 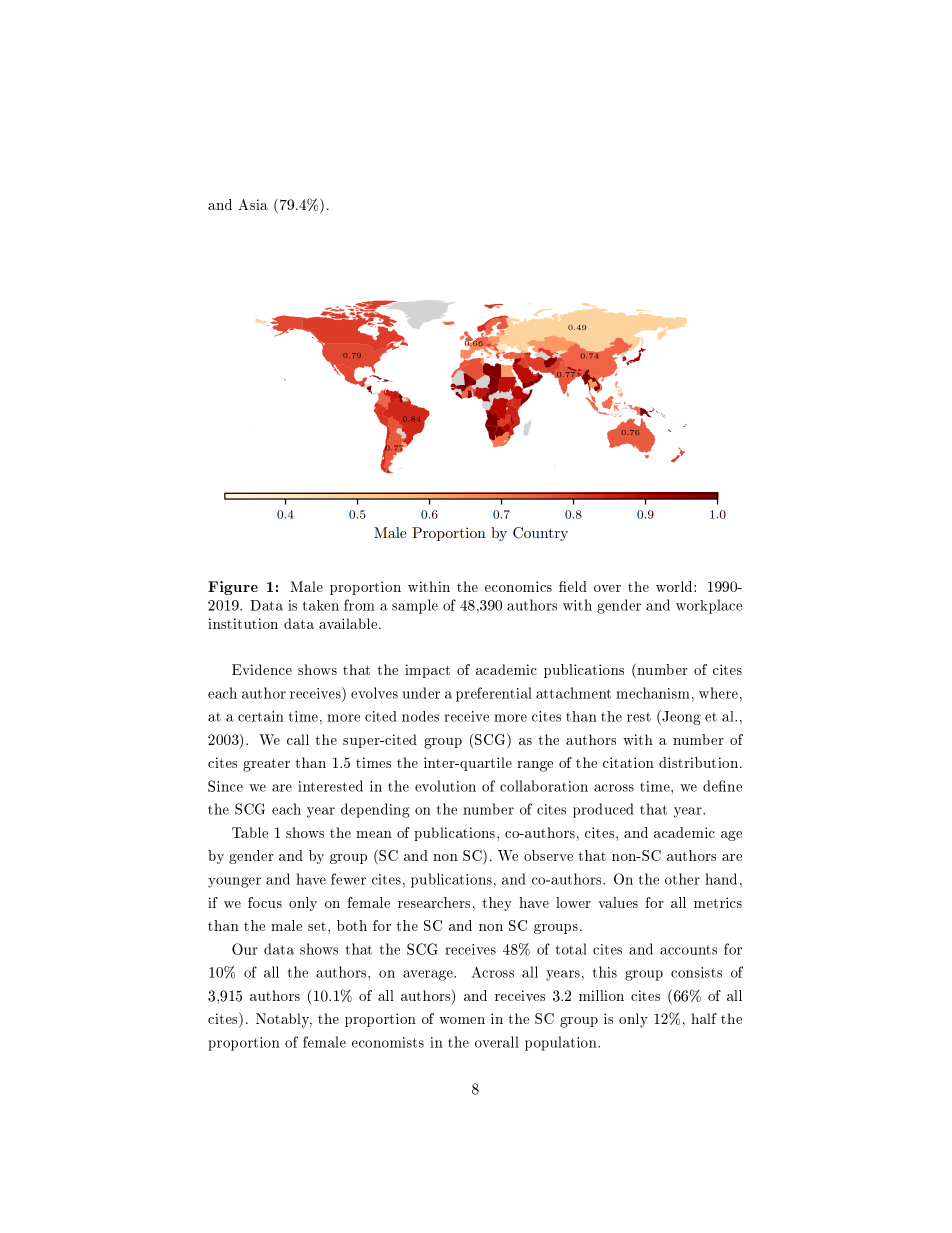 What do you see at coordinates (243, 623) in the screenshot?
I see `institution` at bounding box center [243, 623].
